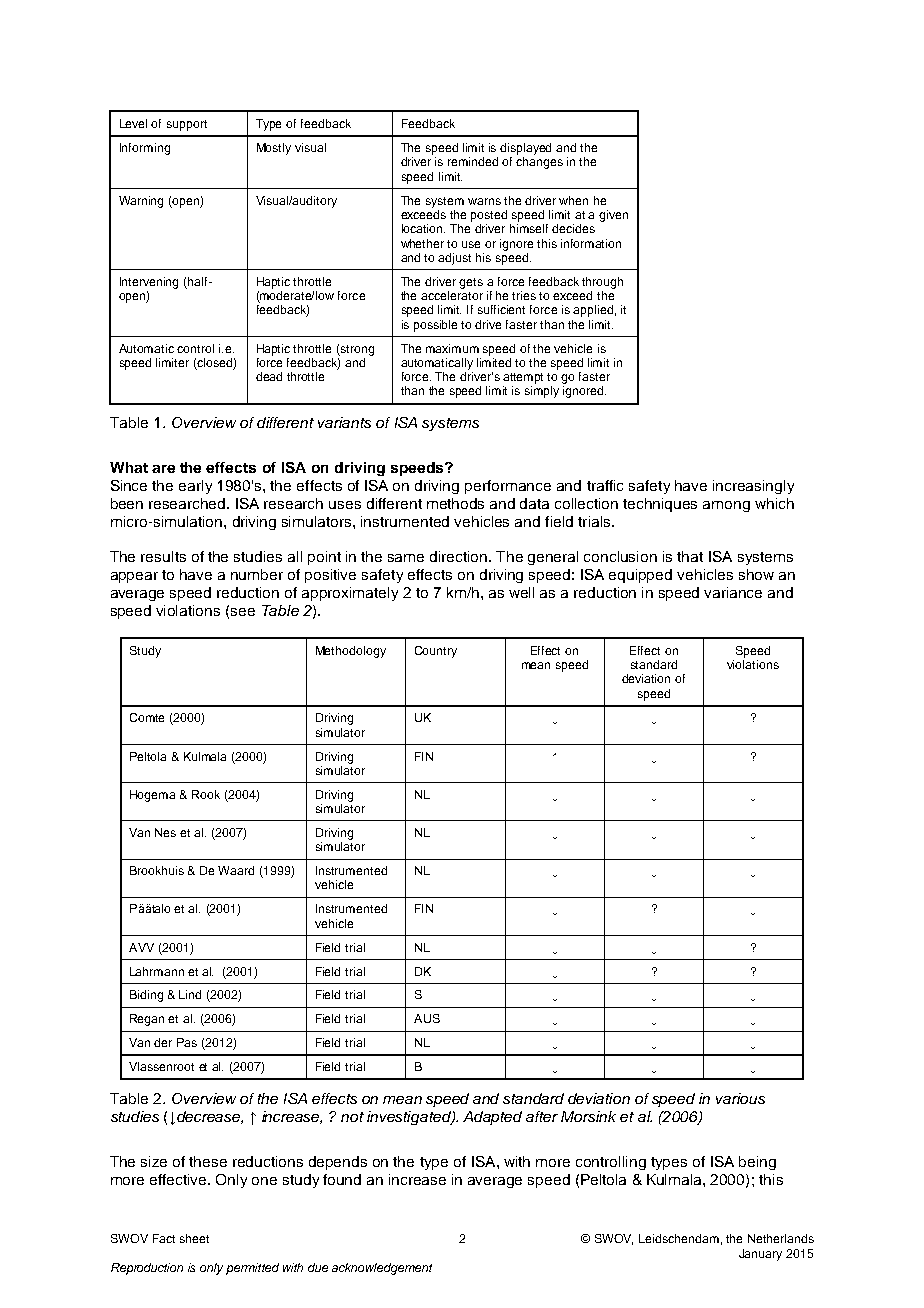  I want to click on AUS, so click(427, 1018).
